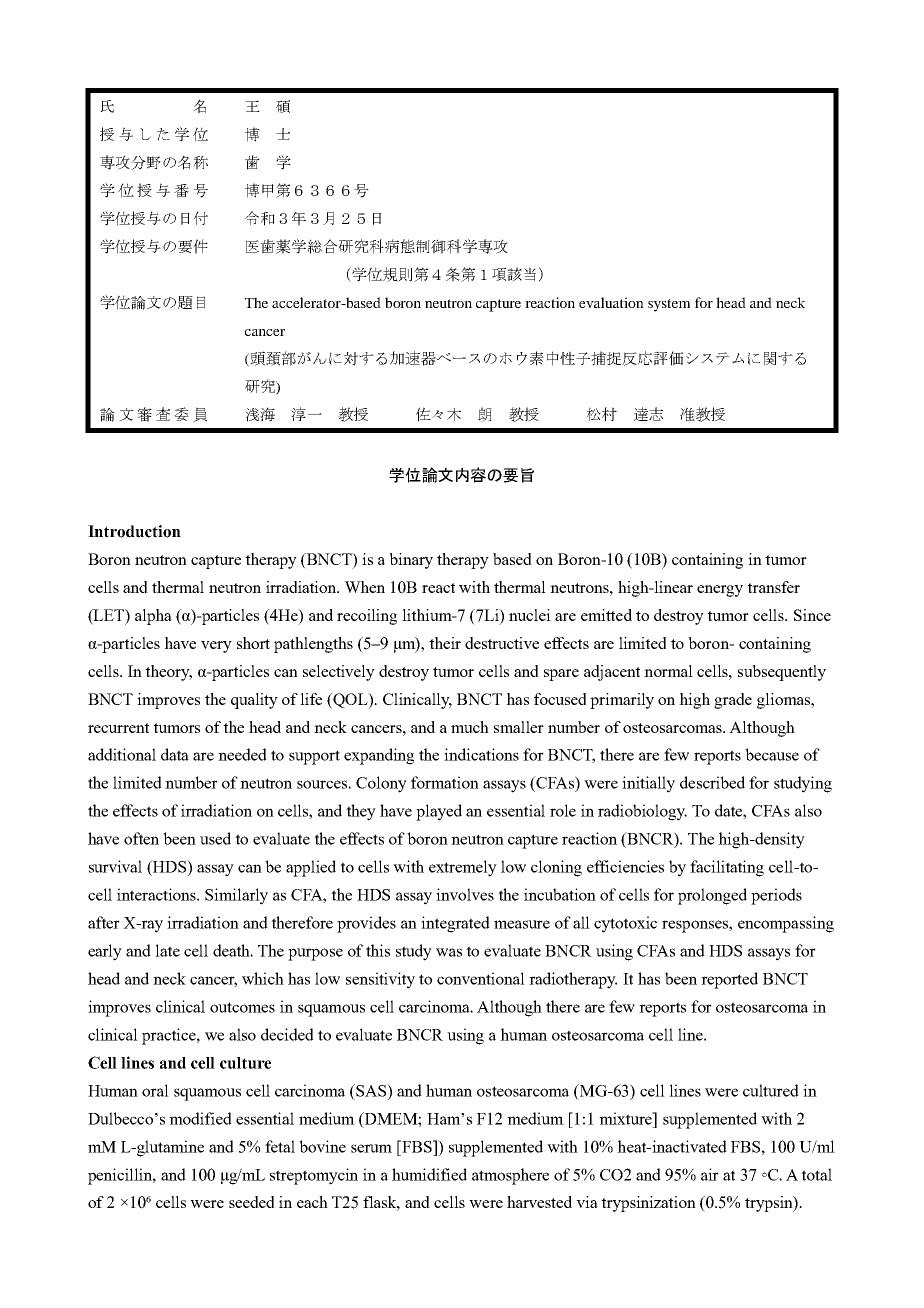 The width and height of the screenshot is (924, 1308). Describe the element at coordinates (236, 896) in the screenshot. I see `Similarly` at that location.
